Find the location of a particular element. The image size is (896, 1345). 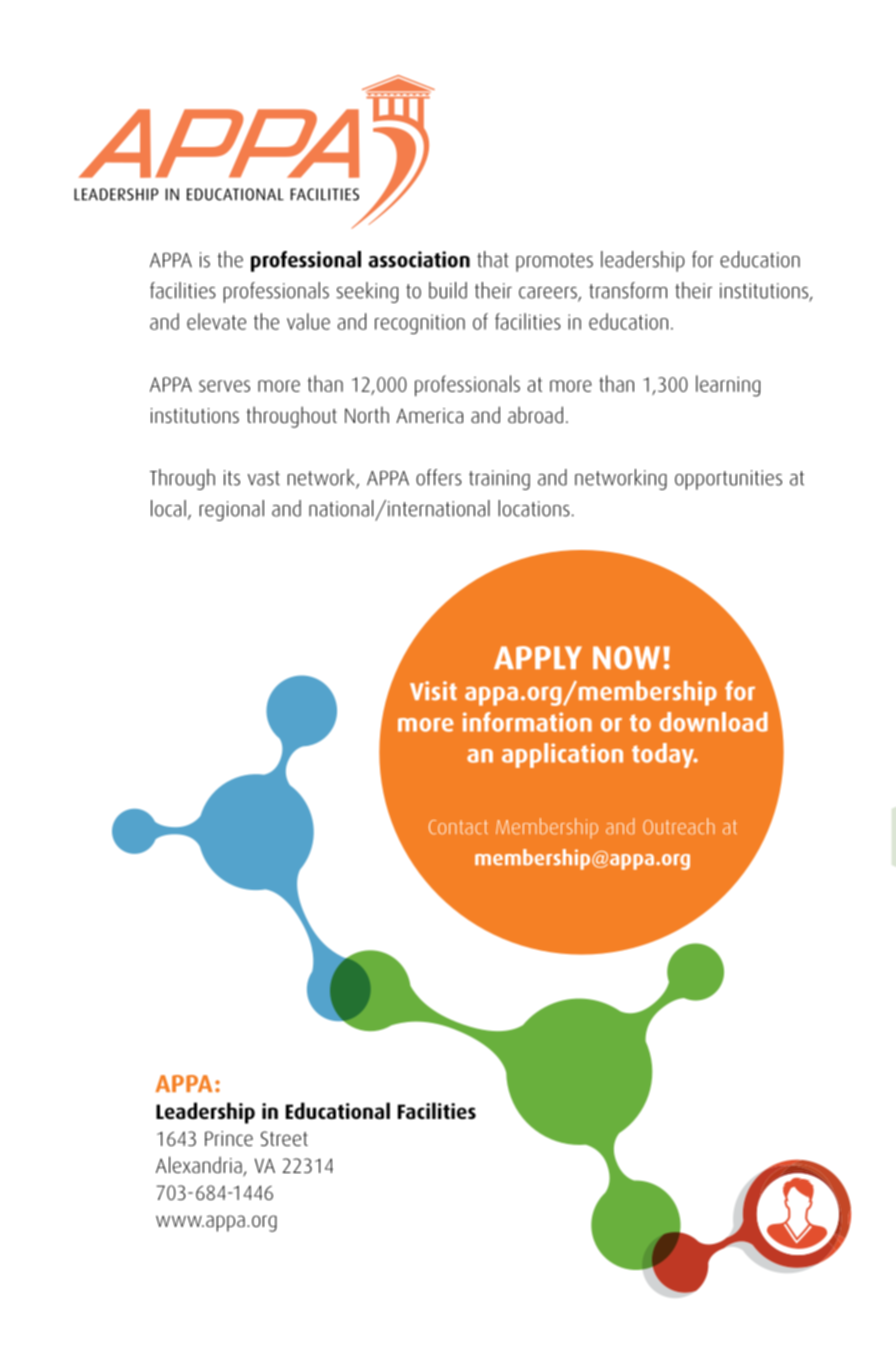

download is located at coordinates (713, 722).
